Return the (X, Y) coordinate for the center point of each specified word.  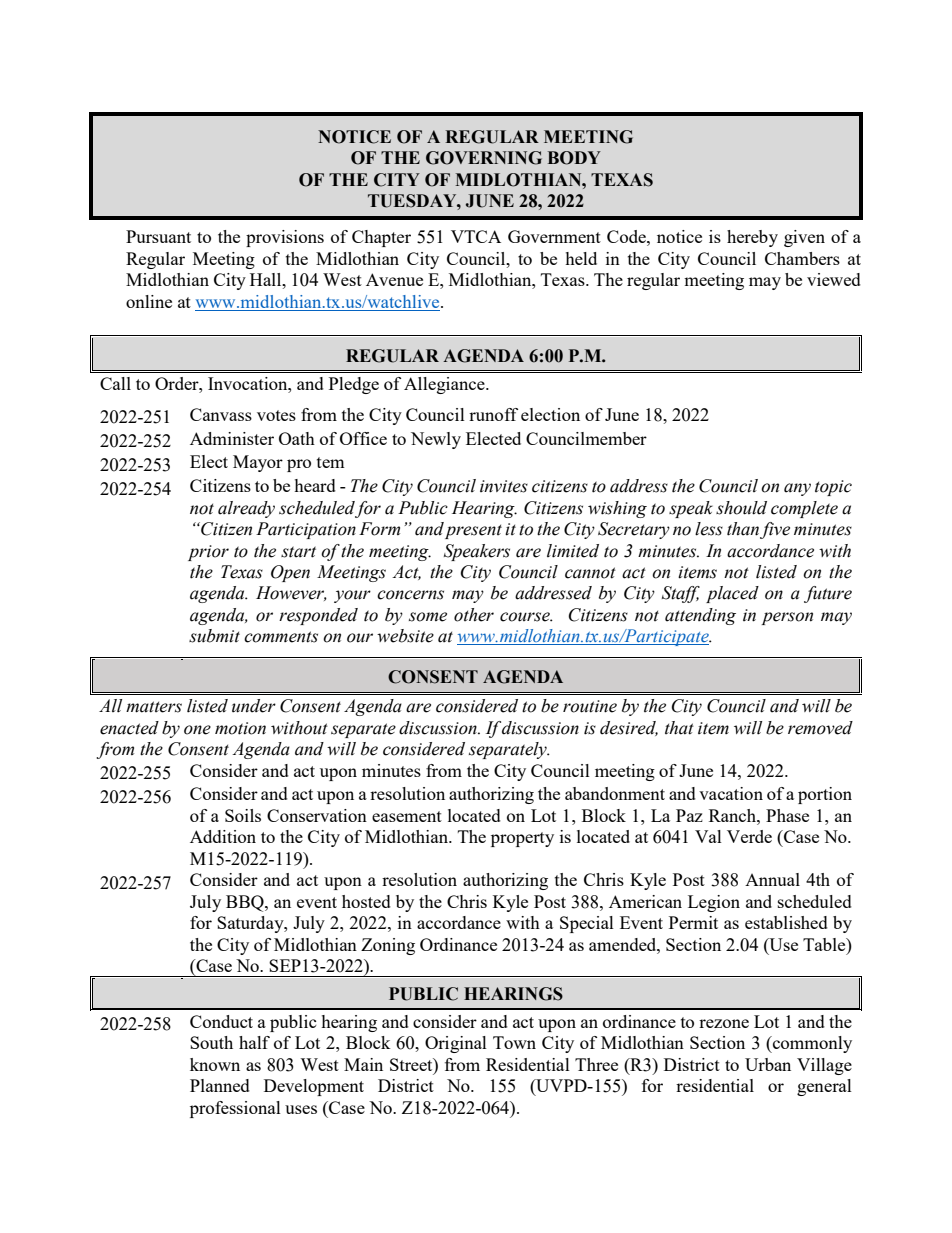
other (474, 615)
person (787, 618)
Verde (749, 836)
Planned (220, 1085)
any (797, 489)
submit (214, 636)
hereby (752, 238)
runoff (493, 414)
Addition (223, 836)
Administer (232, 438)
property (522, 839)
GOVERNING (484, 158)
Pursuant (158, 236)
